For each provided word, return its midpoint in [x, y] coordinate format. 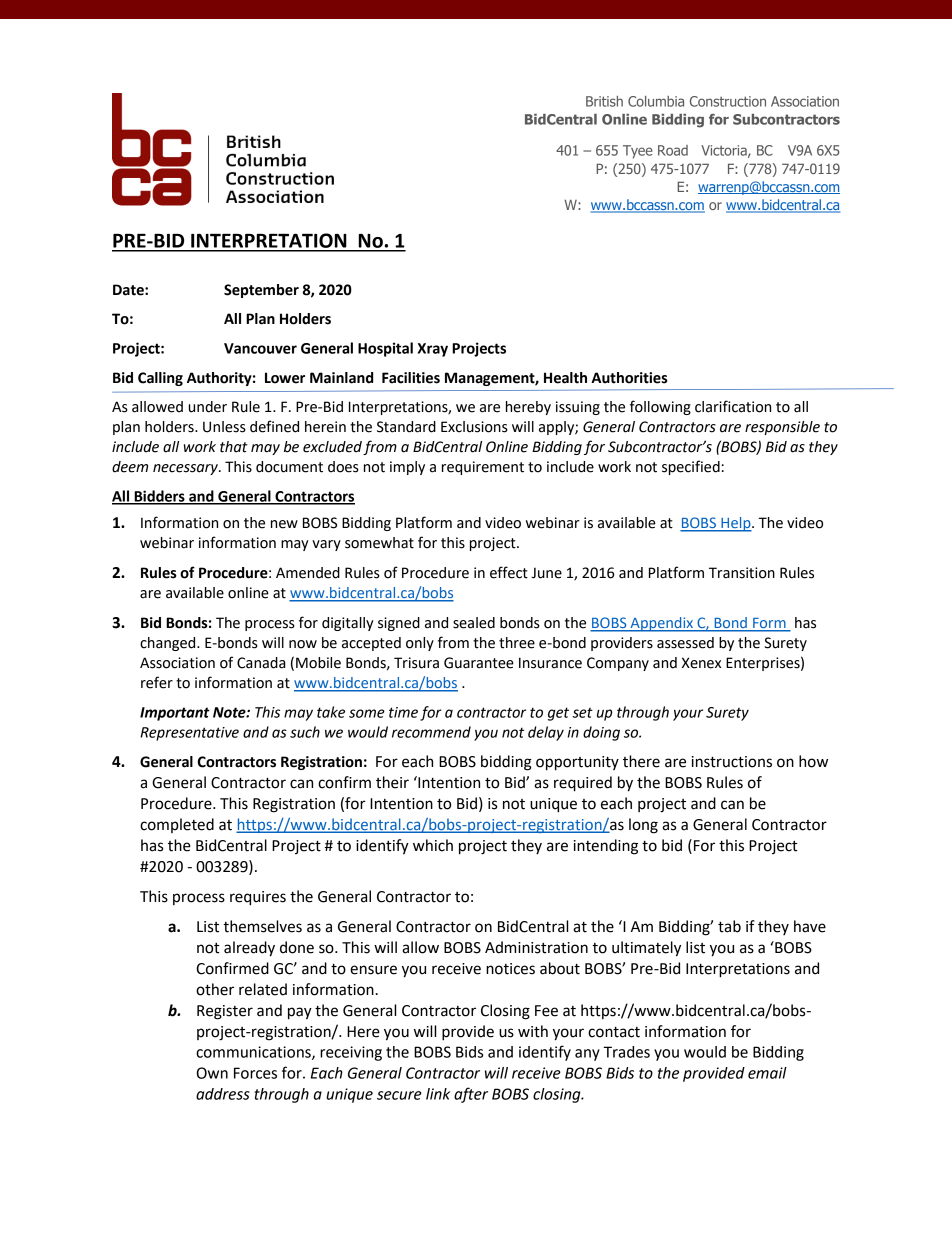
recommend [431, 732]
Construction [728, 101]
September [261, 291]
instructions [732, 762]
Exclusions [474, 427]
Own [212, 1073]
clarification [733, 406]
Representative [189, 734]
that [234, 447]
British [604, 101]
